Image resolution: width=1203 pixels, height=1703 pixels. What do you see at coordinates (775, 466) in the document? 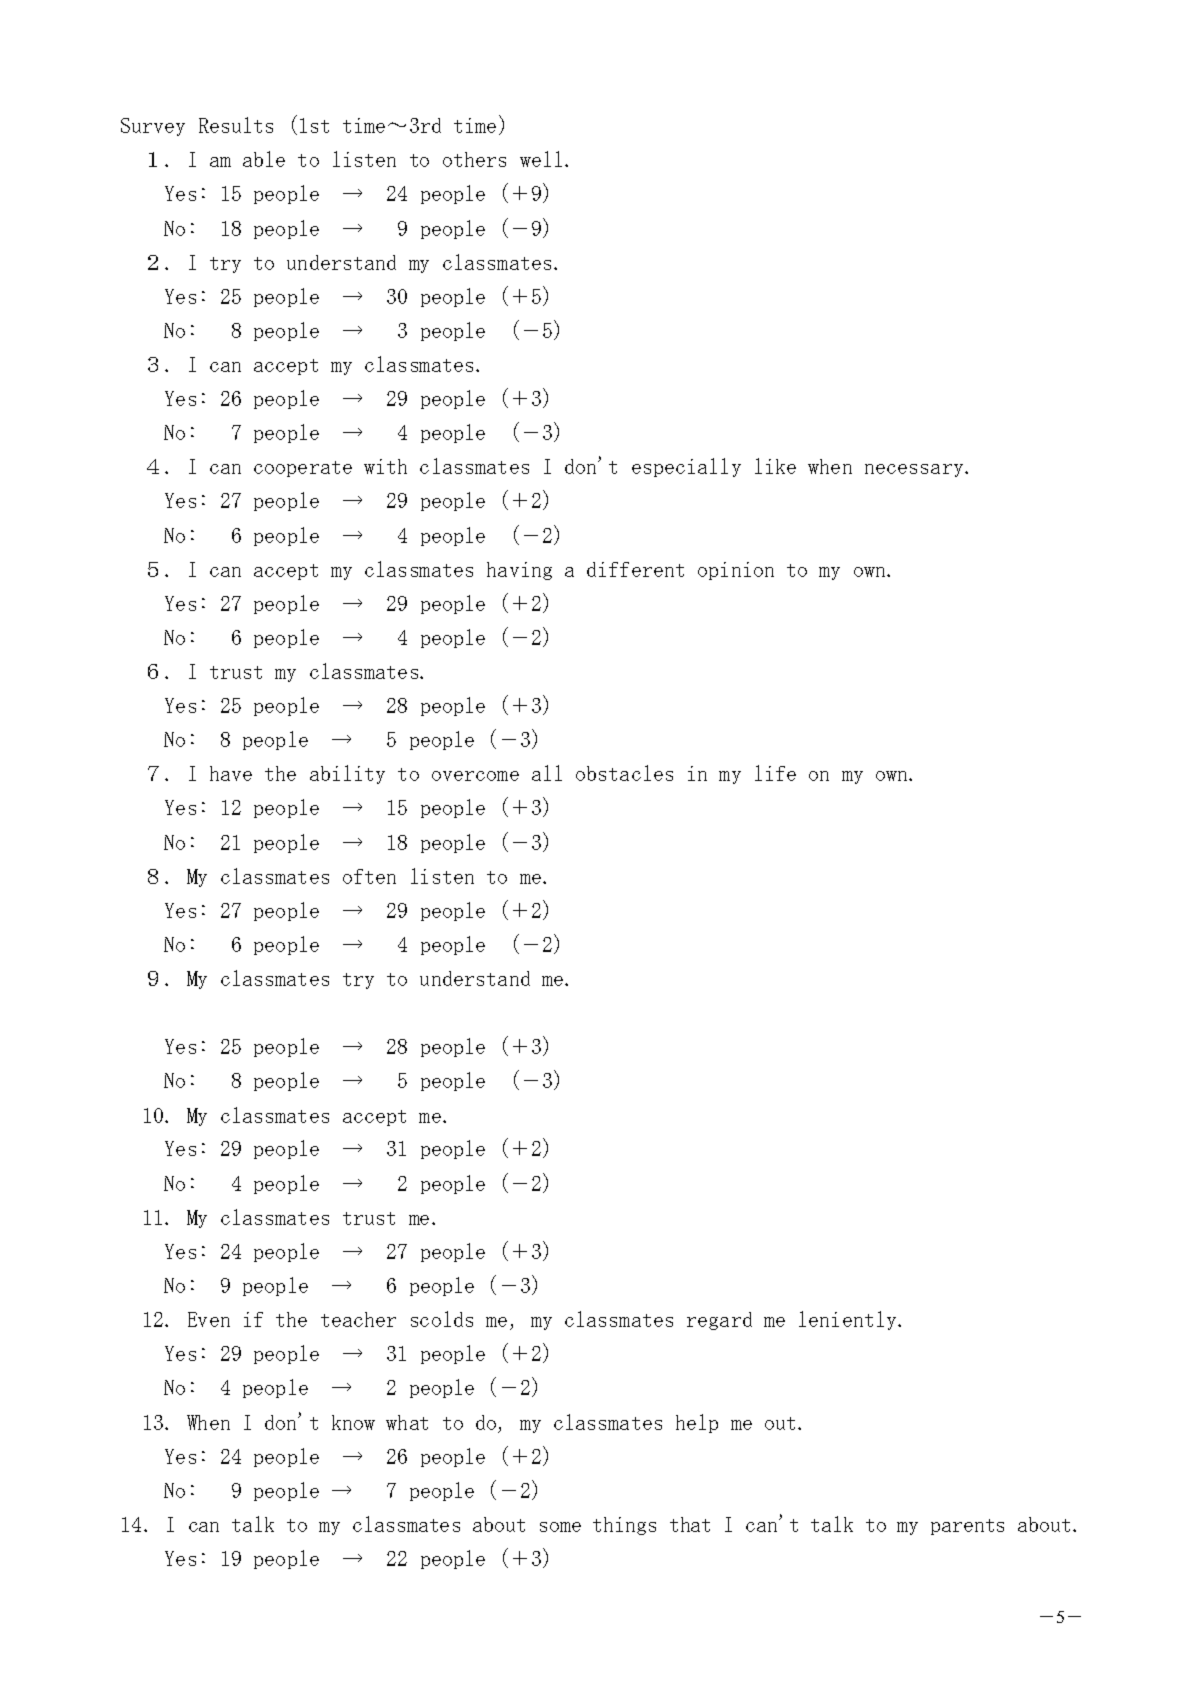
I see `like` at bounding box center [775, 466].
